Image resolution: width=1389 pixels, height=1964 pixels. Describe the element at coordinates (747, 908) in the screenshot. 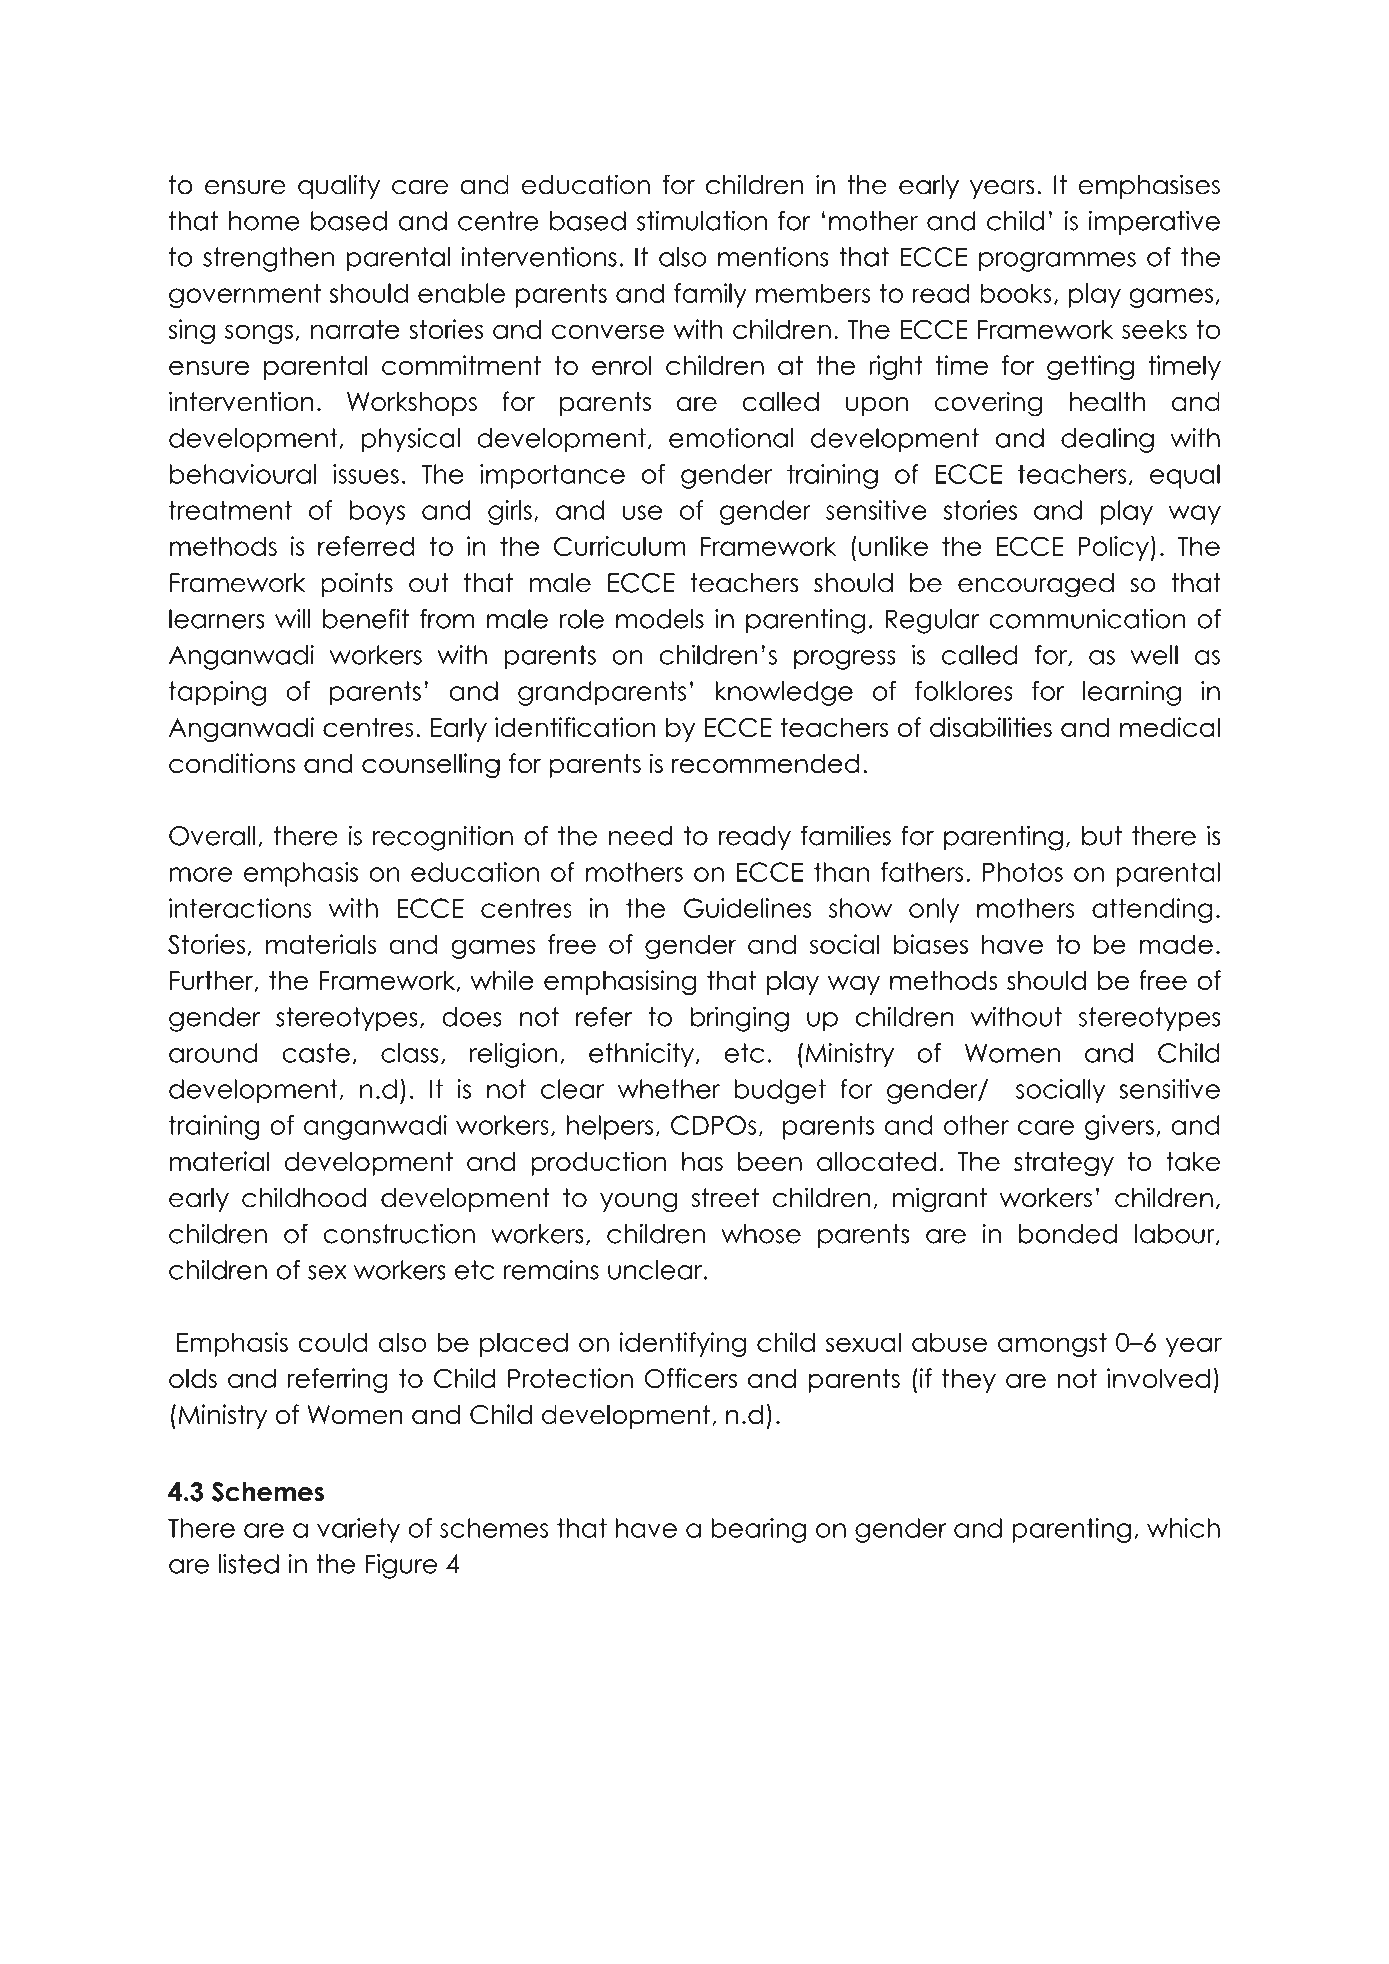

I see `Guidelines` at that location.
